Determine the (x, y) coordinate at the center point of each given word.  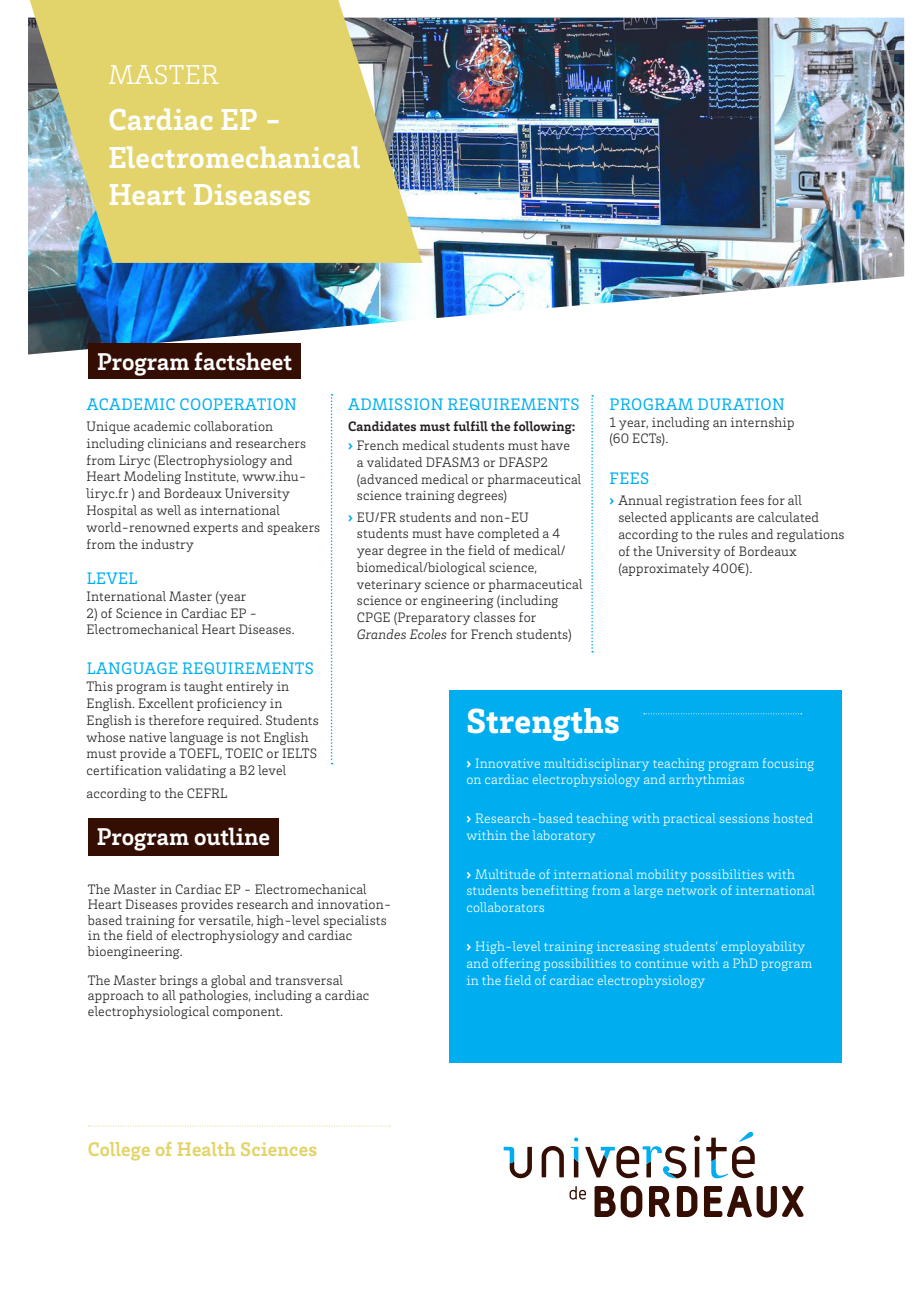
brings (178, 981)
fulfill (470, 426)
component (247, 1013)
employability (763, 947)
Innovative (508, 763)
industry (167, 545)
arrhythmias (706, 780)
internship (762, 423)
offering (516, 964)
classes (494, 617)
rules (733, 534)
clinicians (177, 443)
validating (195, 771)
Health (206, 1149)
